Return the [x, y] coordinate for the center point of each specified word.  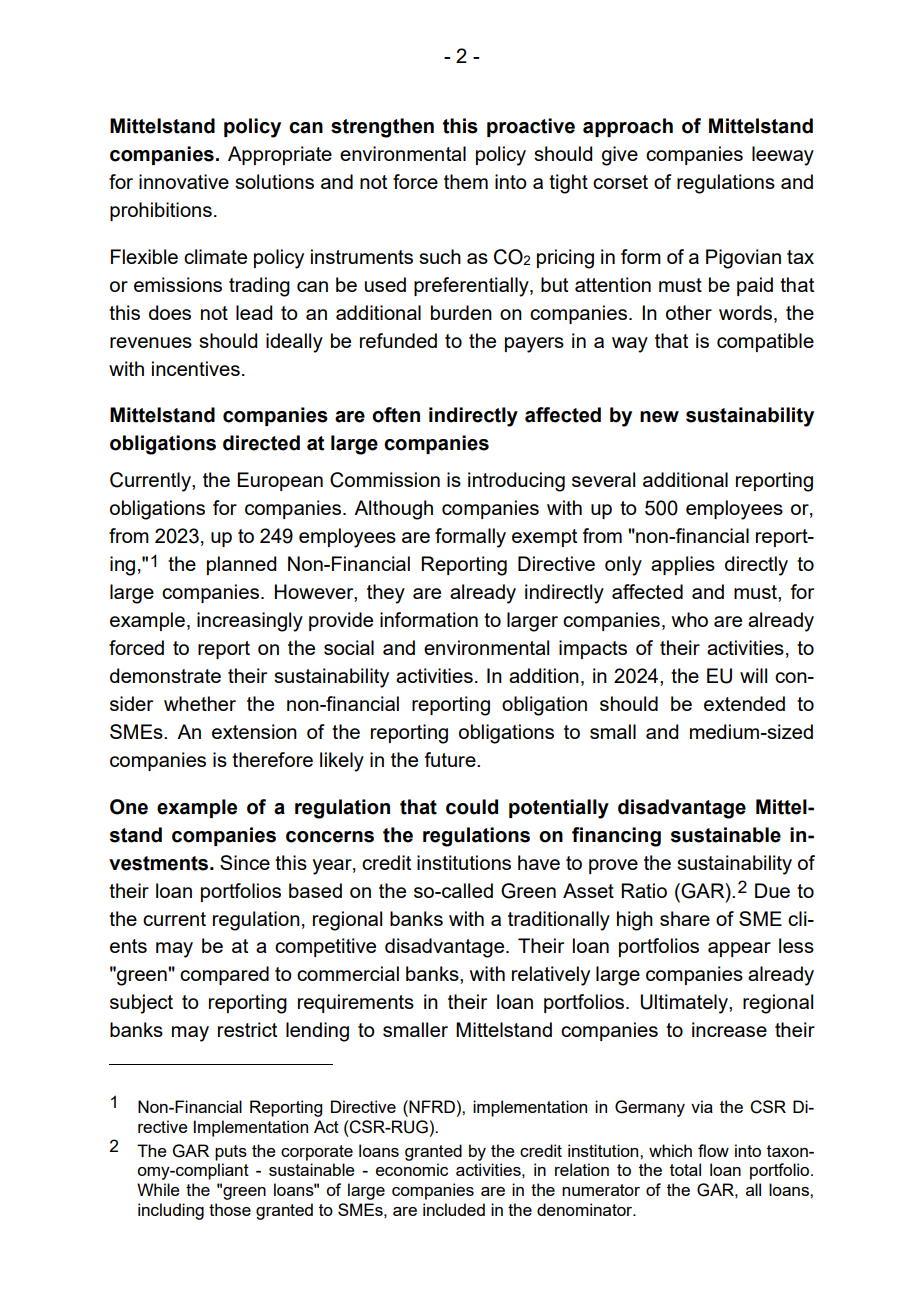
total [685, 1169]
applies [683, 565]
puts [231, 1153]
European [280, 481]
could [472, 807]
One [129, 807]
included [454, 1209]
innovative [184, 181]
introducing [516, 482]
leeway [783, 156]
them [466, 181]
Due [772, 890]
